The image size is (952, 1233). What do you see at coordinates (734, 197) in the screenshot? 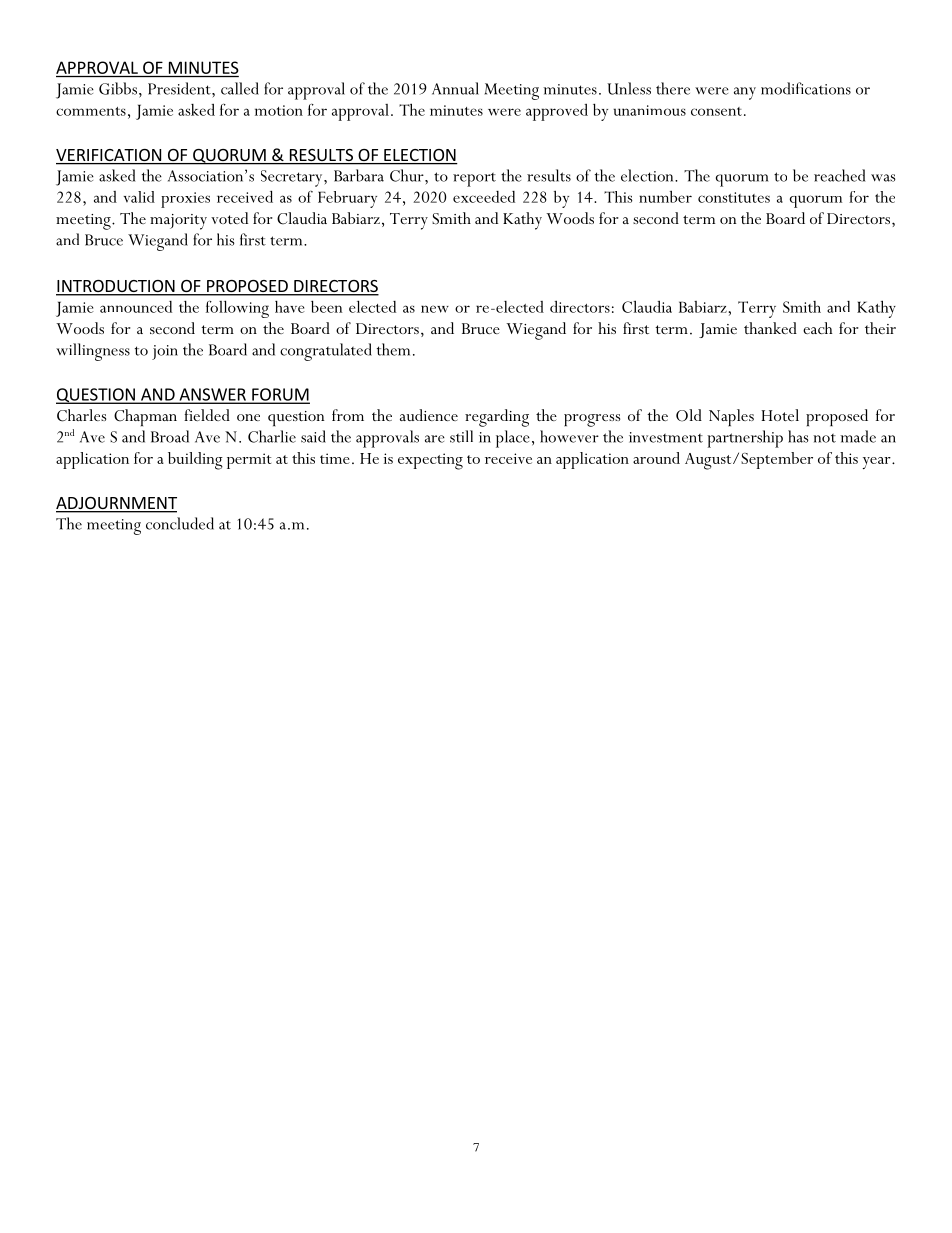
I see `constitutes` at bounding box center [734, 197].
